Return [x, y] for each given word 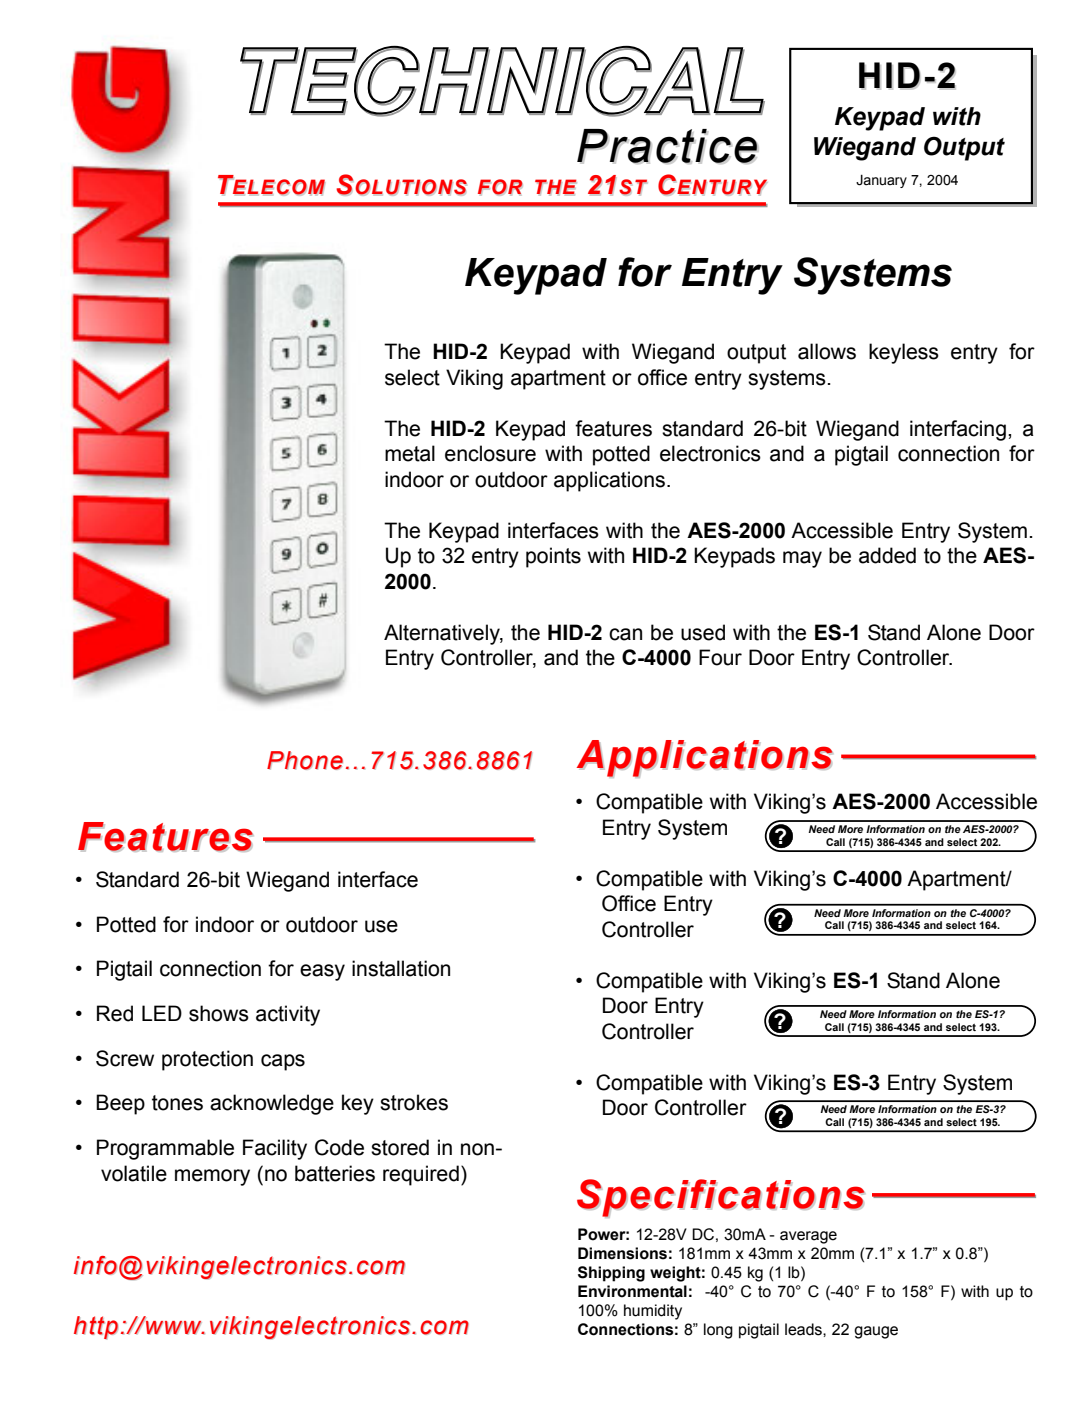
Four [720, 657]
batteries [335, 1173]
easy [322, 972]
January [881, 181]
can [625, 634]
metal [410, 453]
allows [827, 351]
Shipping [611, 1274]
